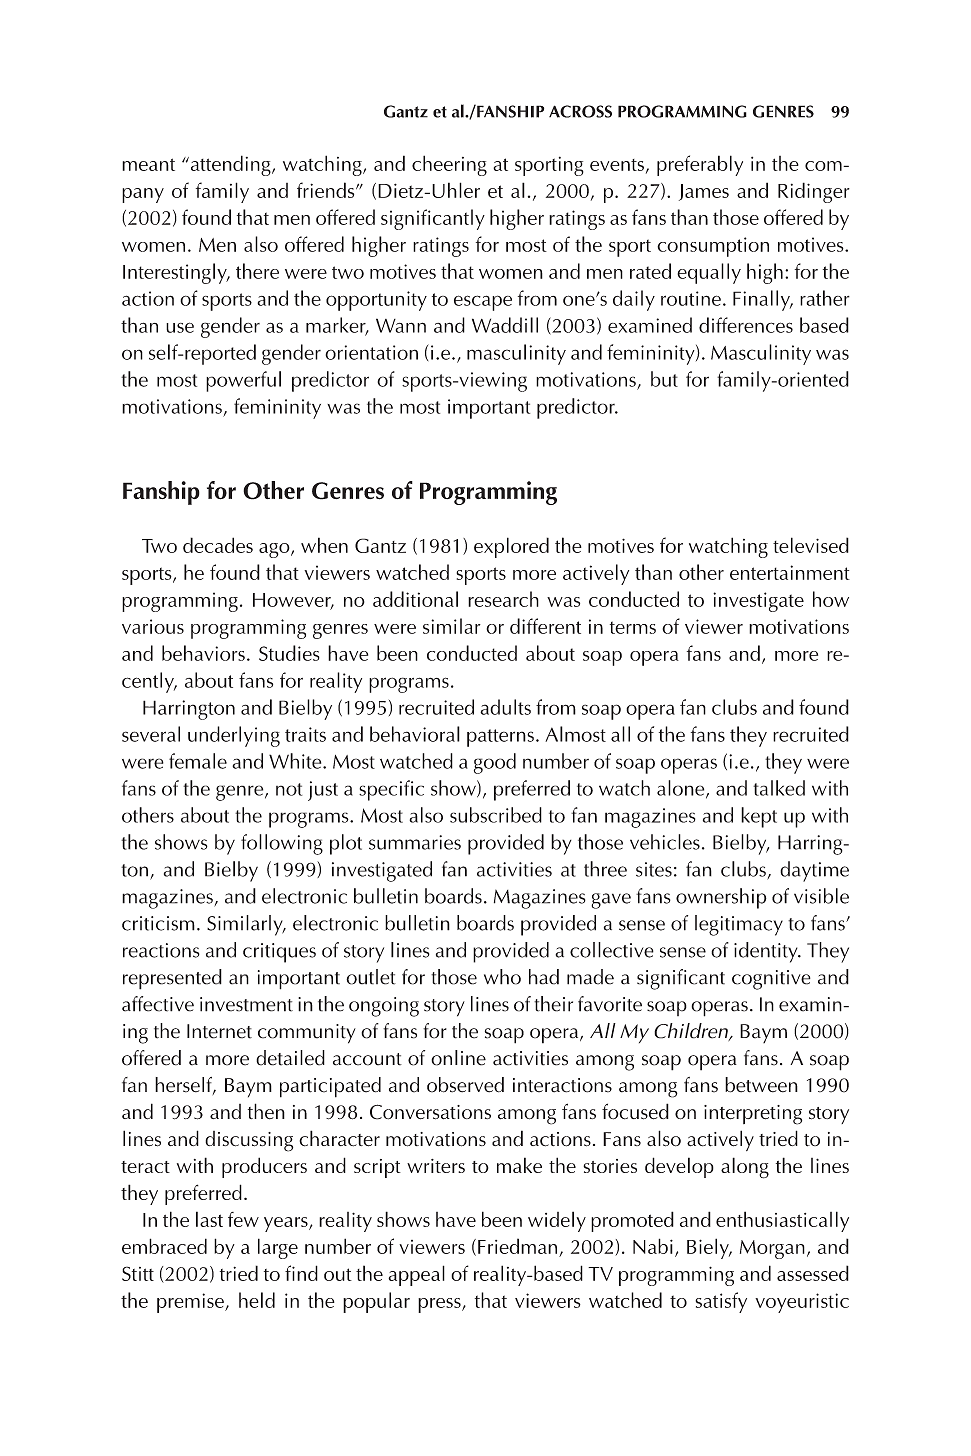 The height and width of the page is (1456, 971). I want to click on held, so click(257, 1300).
